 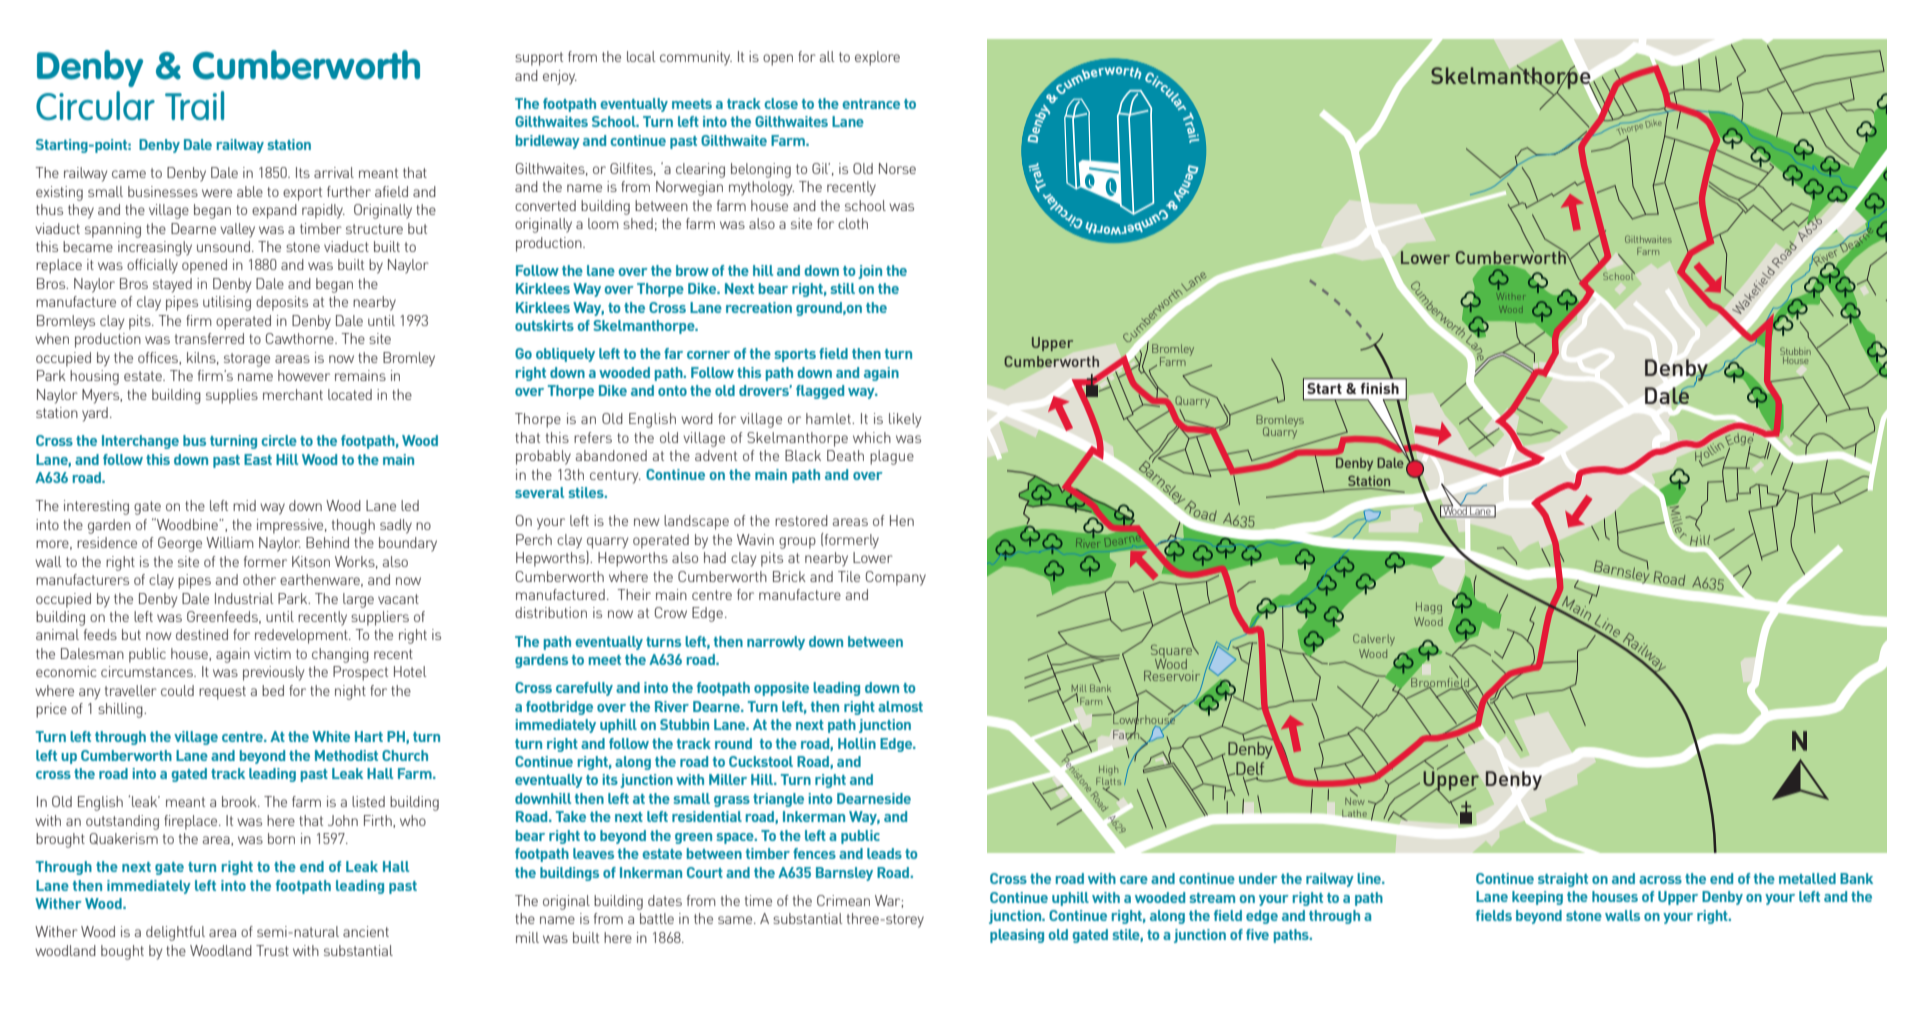 What do you see at coordinates (1380, 388) in the screenshot?
I see `finish` at bounding box center [1380, 388].
